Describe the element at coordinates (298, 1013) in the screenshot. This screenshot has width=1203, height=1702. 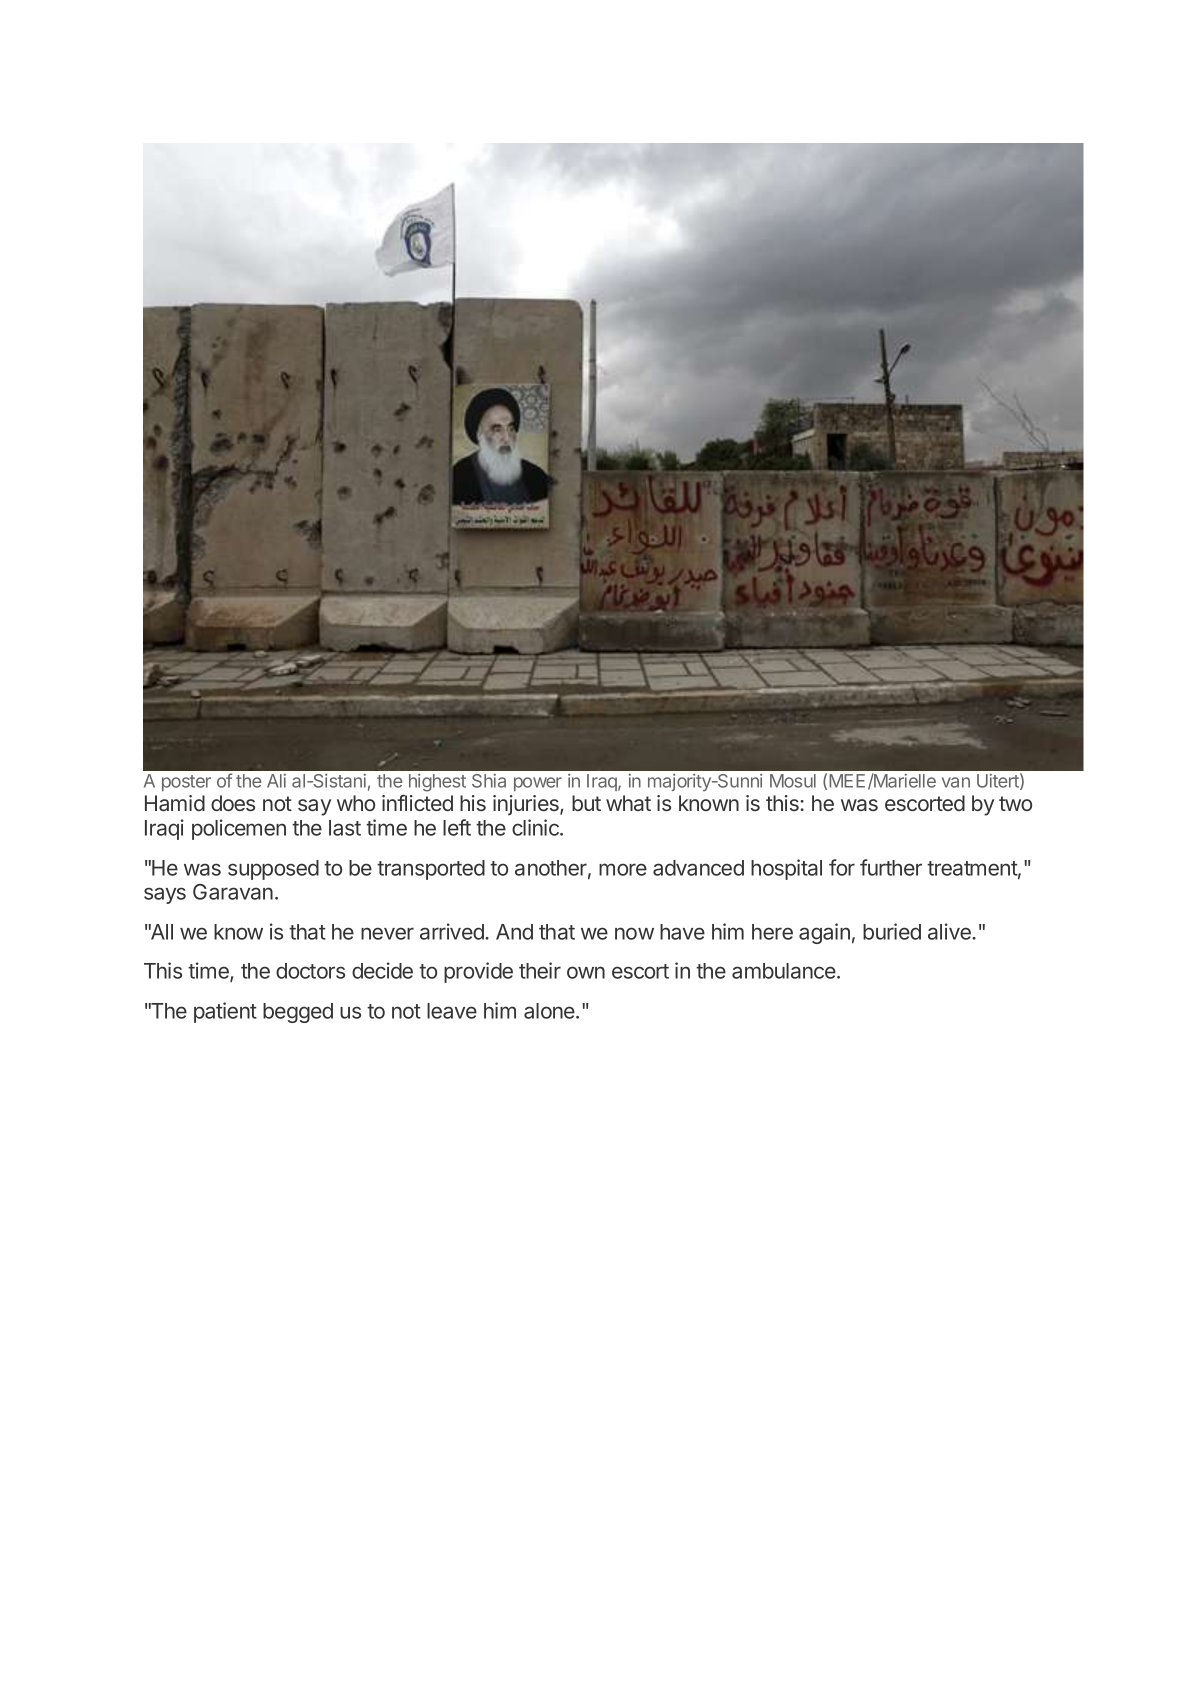
I see `begged` at that location.
